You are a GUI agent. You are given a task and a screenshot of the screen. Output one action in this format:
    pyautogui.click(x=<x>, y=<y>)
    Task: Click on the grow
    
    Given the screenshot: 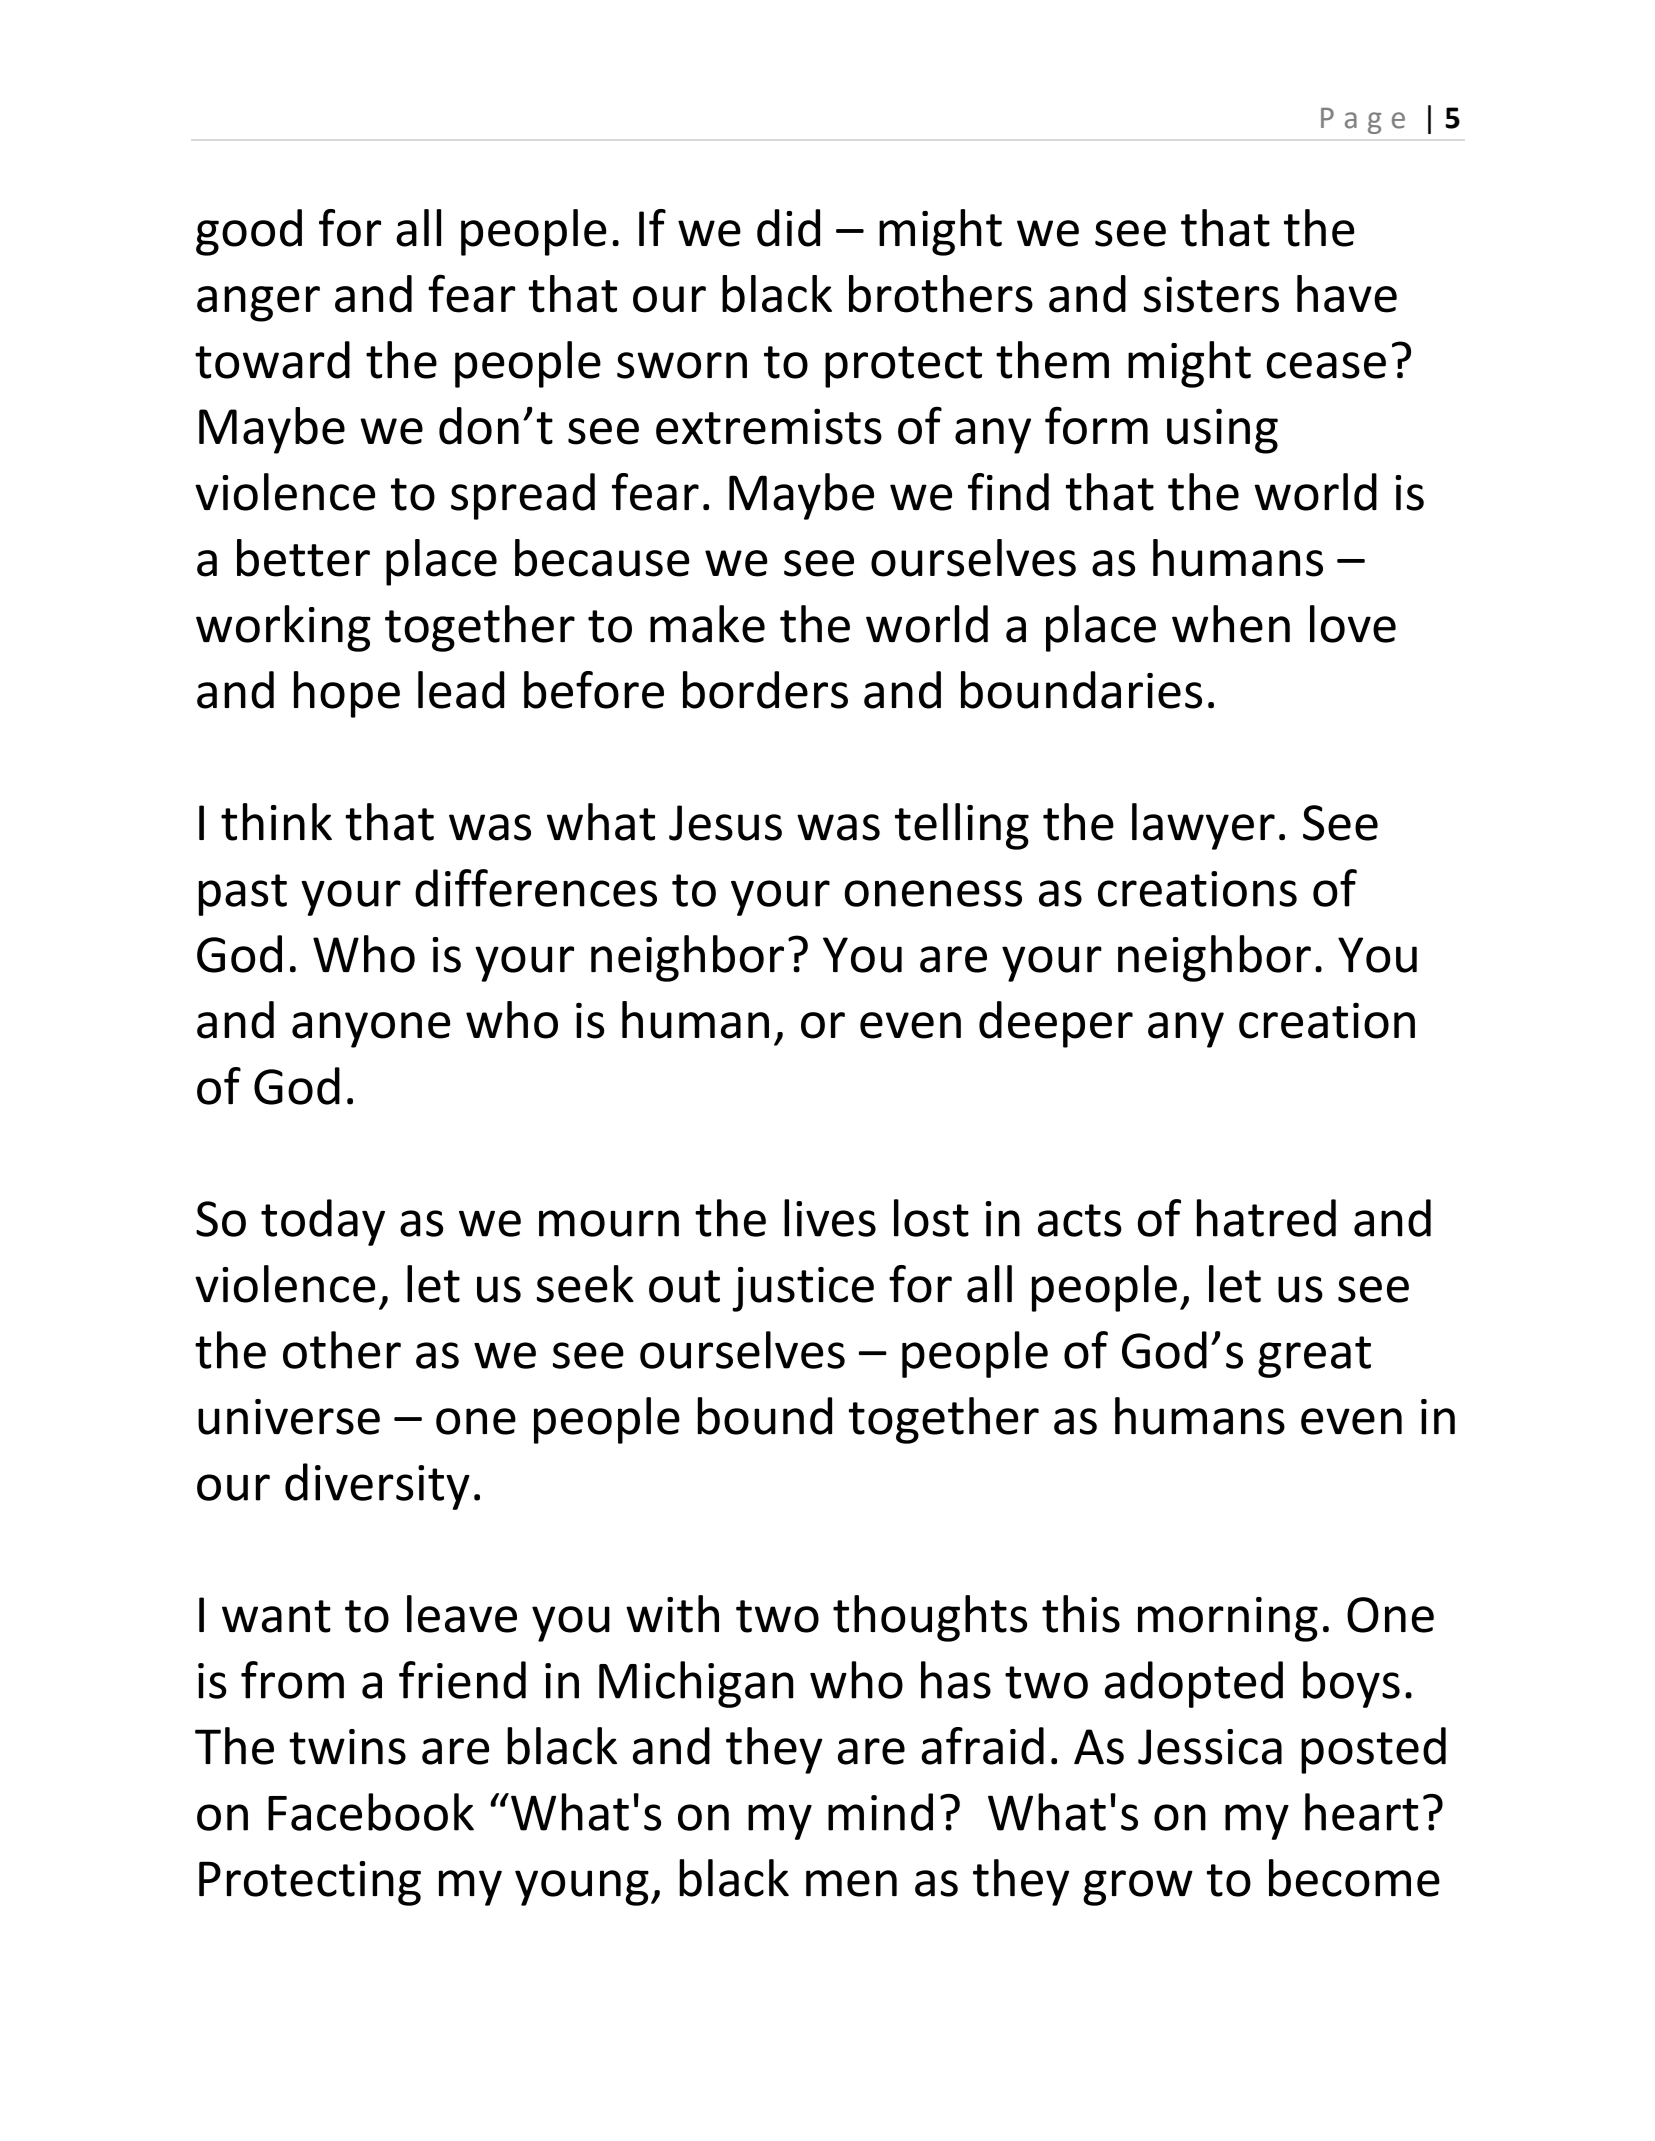 What is the action you would take?
    pyautogui.click(x=1138, y=1888)
